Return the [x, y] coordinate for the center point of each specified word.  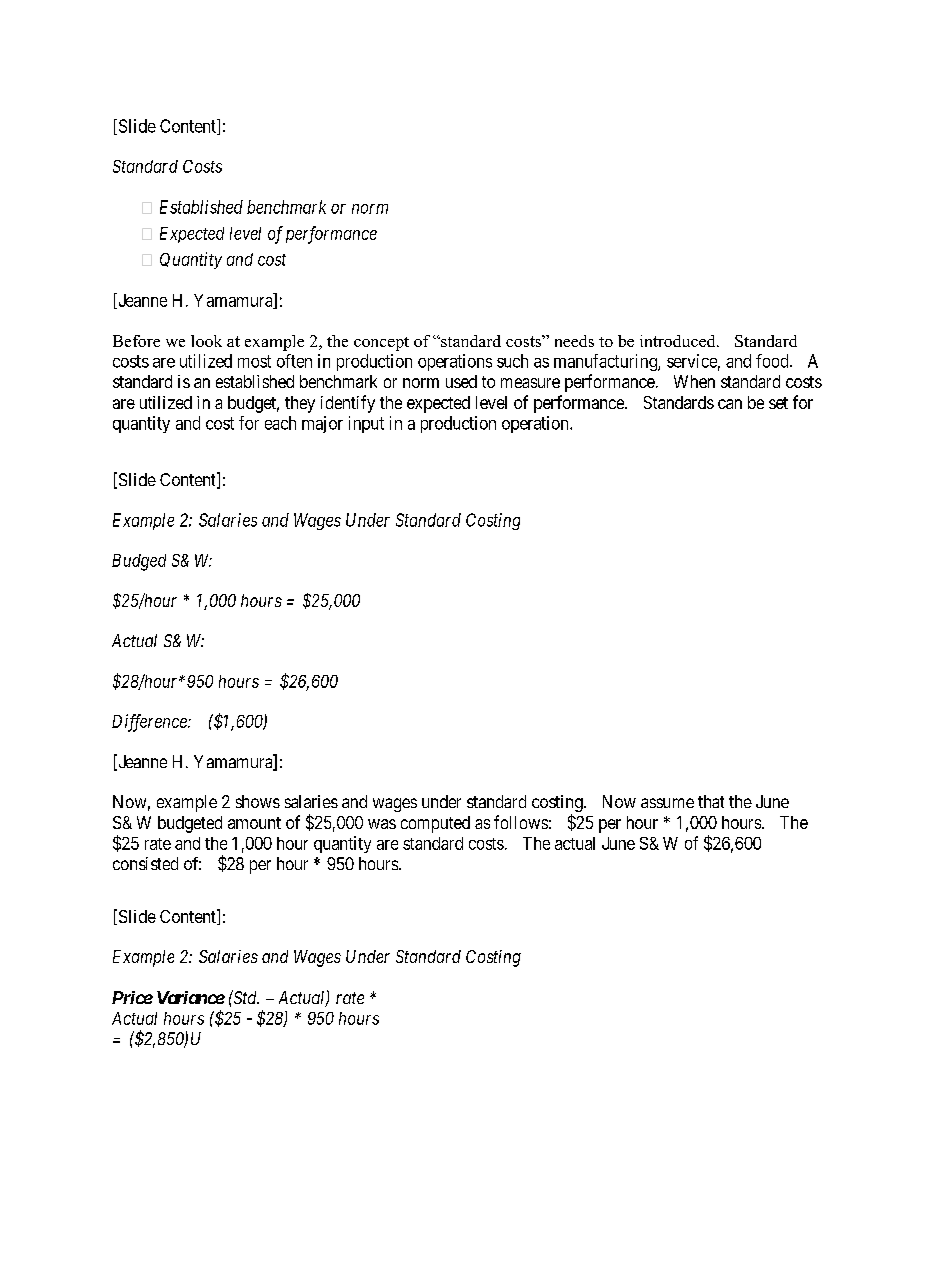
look [206, 341]
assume [667, 803]
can [730, 404]
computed [435, 824]
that [711, 801]
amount [254, 823]
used [461, 381]
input [366, 424]
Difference [150, 723]
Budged [139, 562]
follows [521, 822]
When [694, 381]
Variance [191, 997]
